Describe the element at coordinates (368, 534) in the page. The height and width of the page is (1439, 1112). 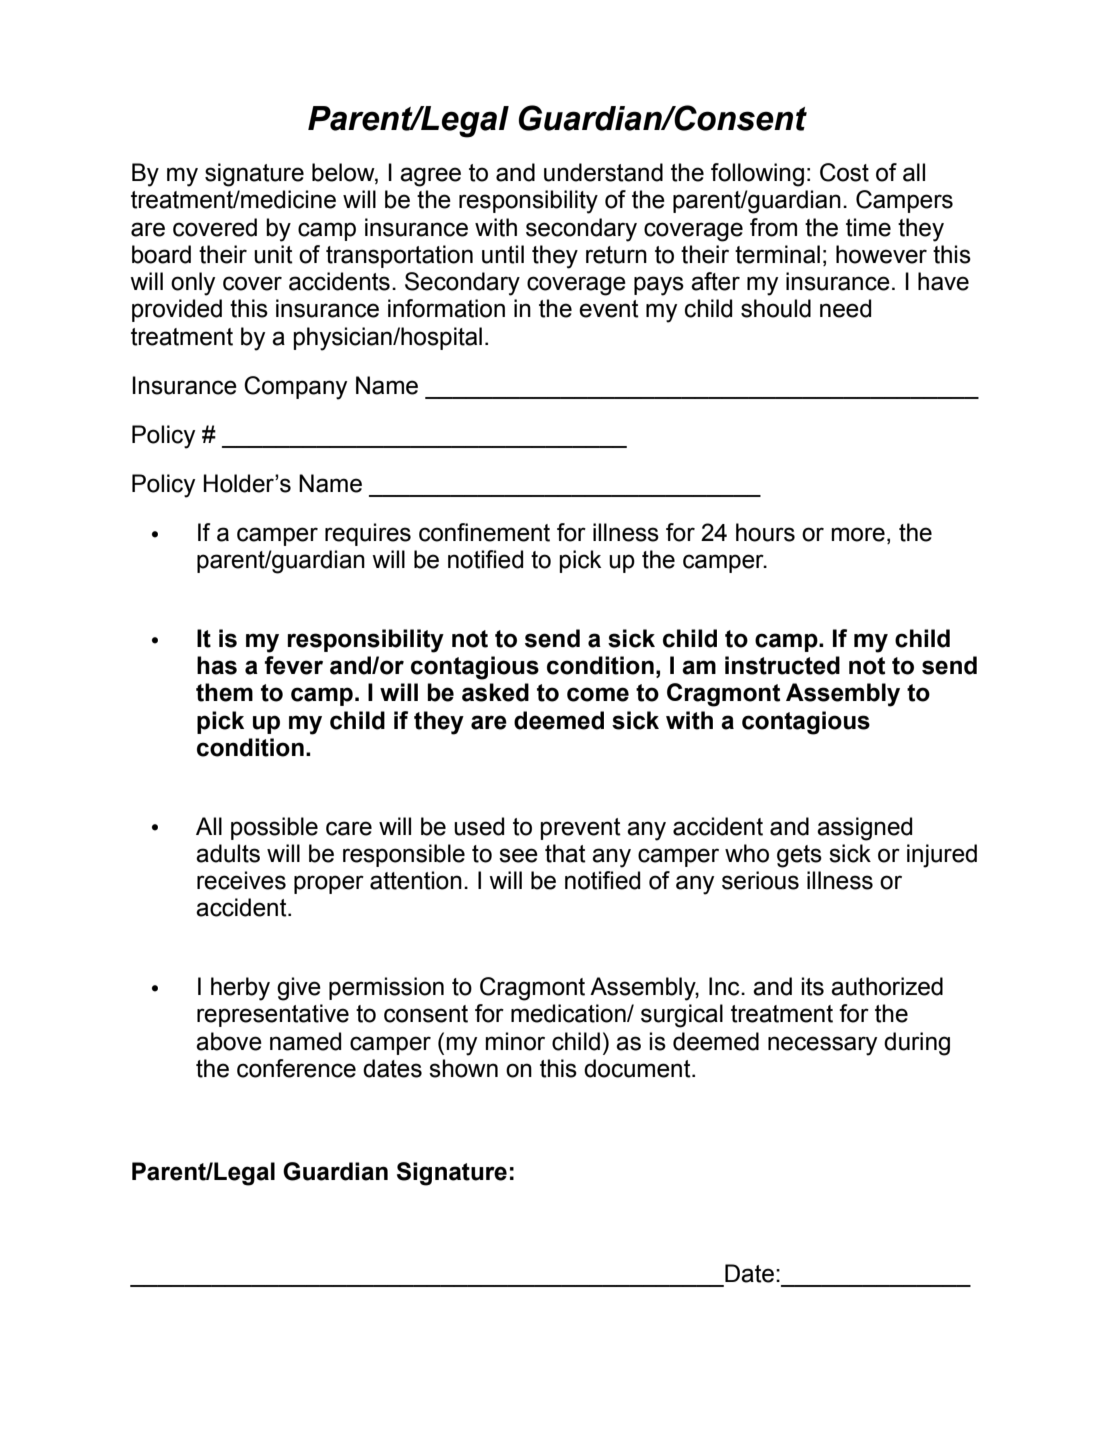
I see `requires` at that location.
